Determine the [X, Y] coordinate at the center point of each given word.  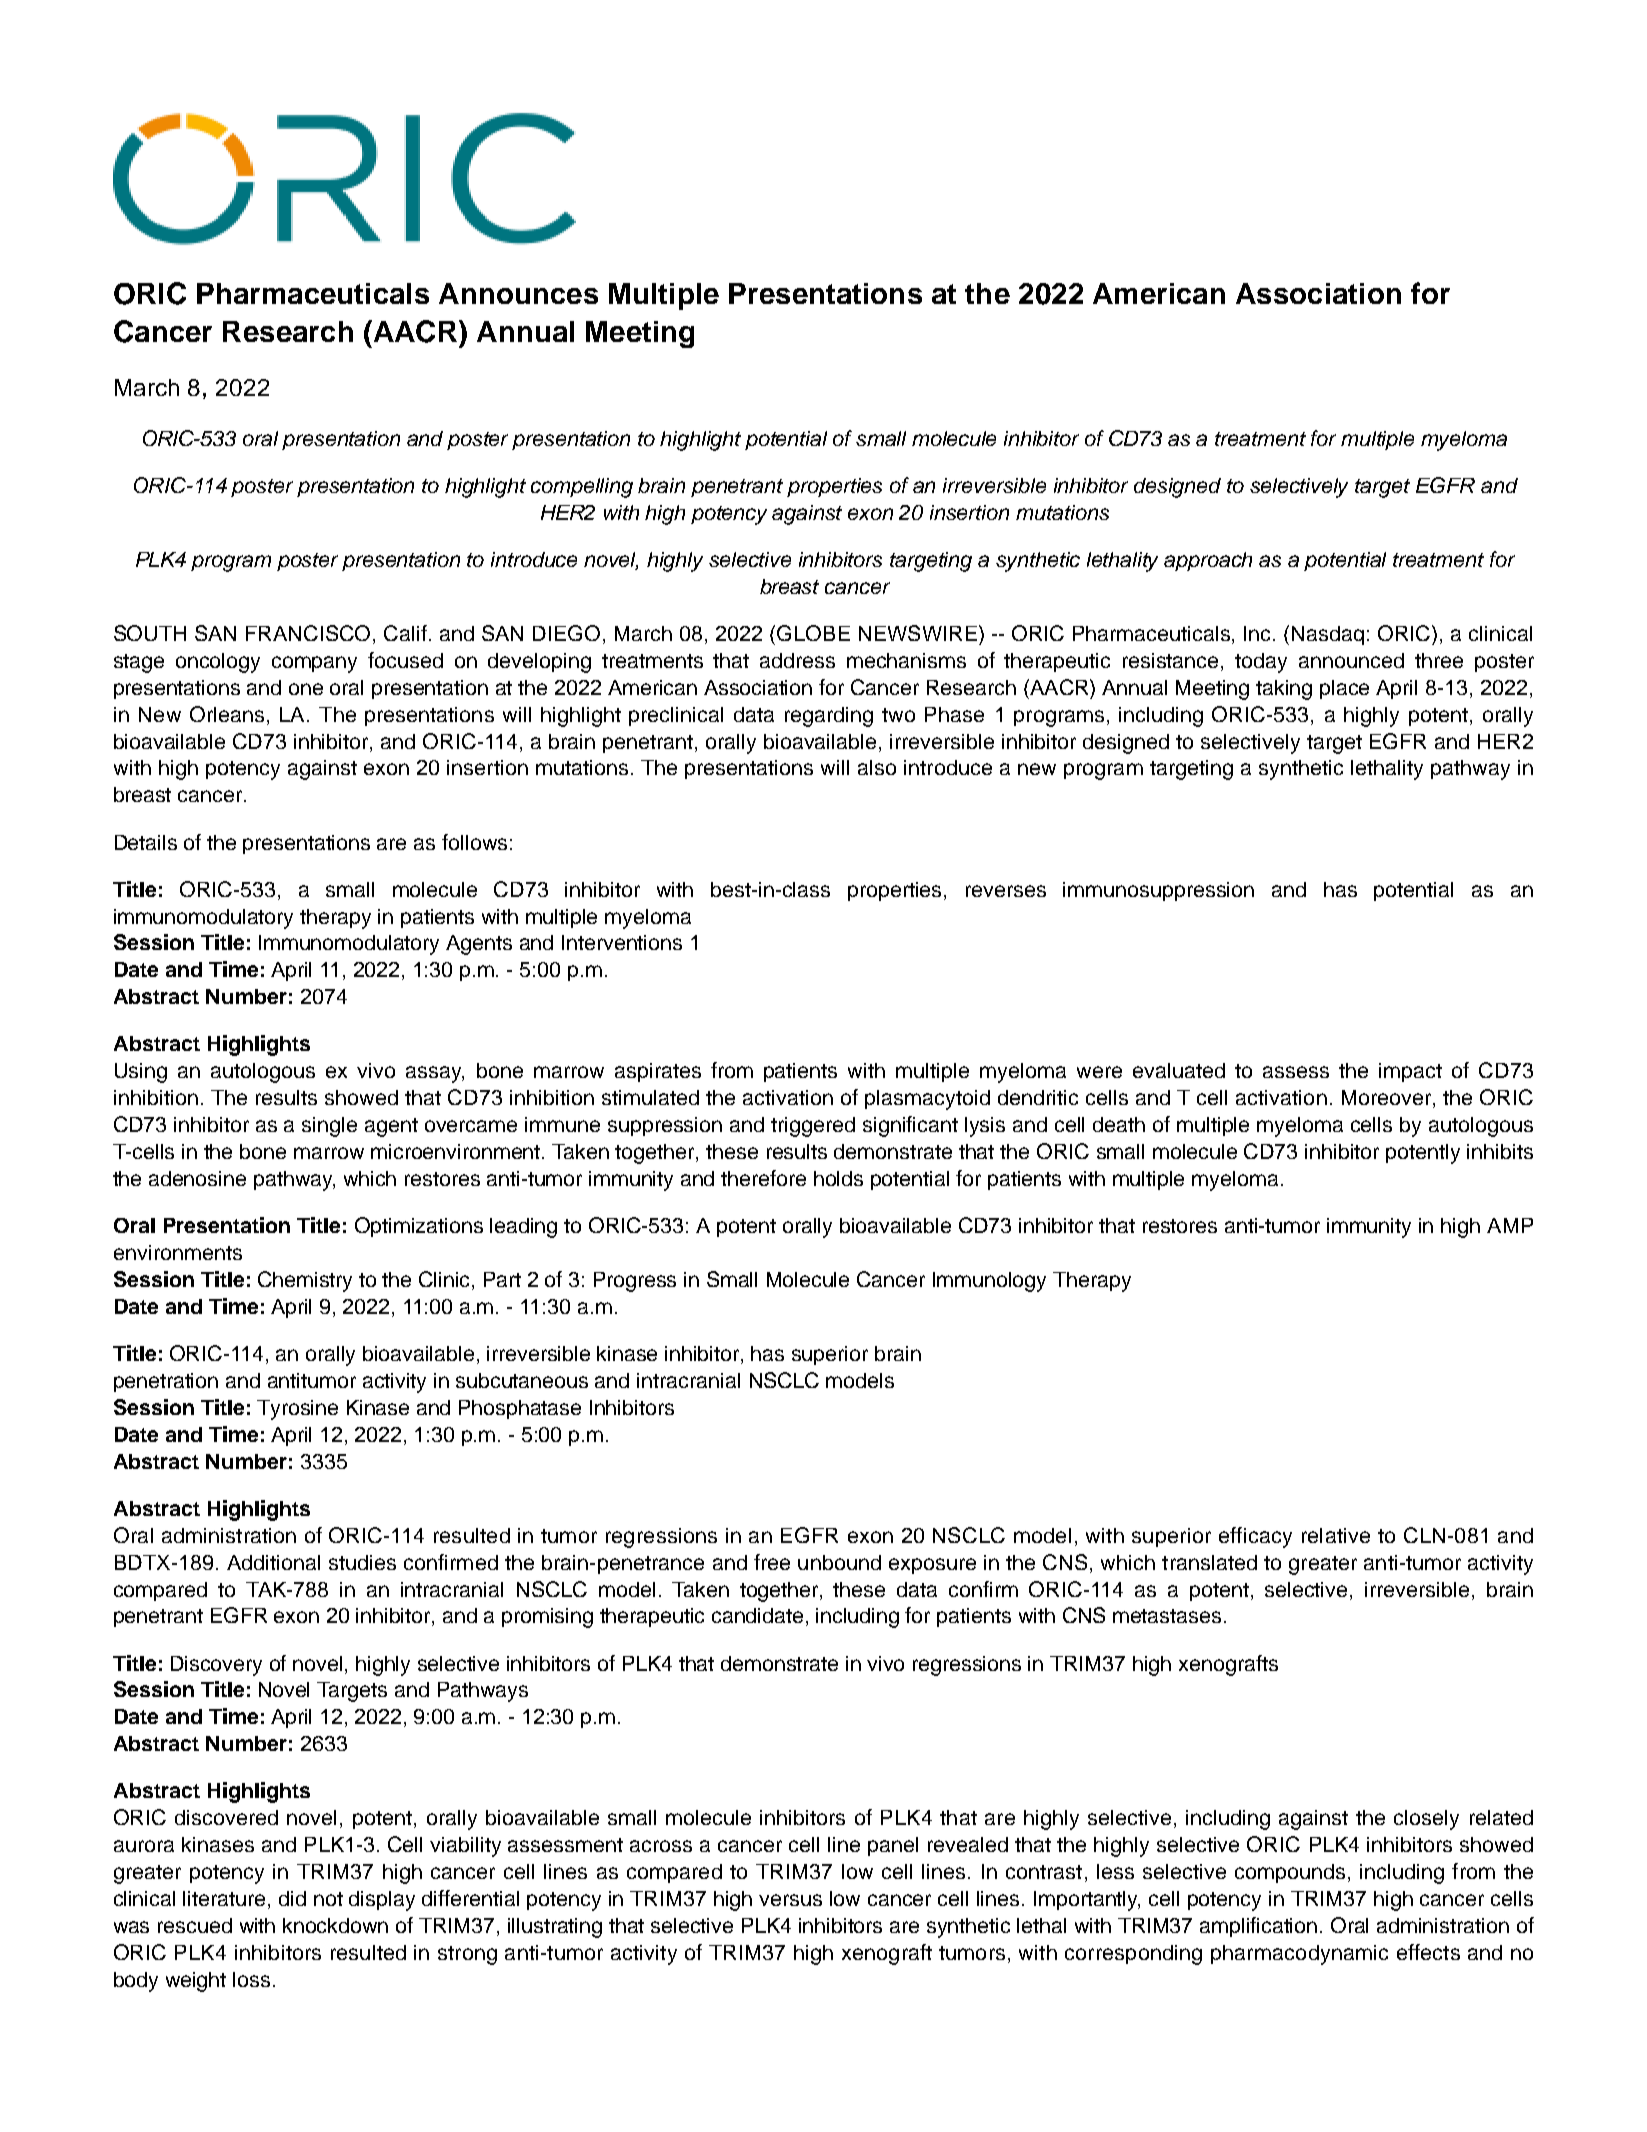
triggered [813, 1127]
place [1344, 689]
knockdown [335, 1925]
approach [1208, 561]
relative [1336, 1535]
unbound [839, 1562]
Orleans [227, 714]
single [329, 1127]
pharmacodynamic [1299, 1955]
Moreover [1388, 1099]
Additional [273, 1562]
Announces [518, 293]
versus [790, 1900]
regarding [829, 717]
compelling [582, 488]
